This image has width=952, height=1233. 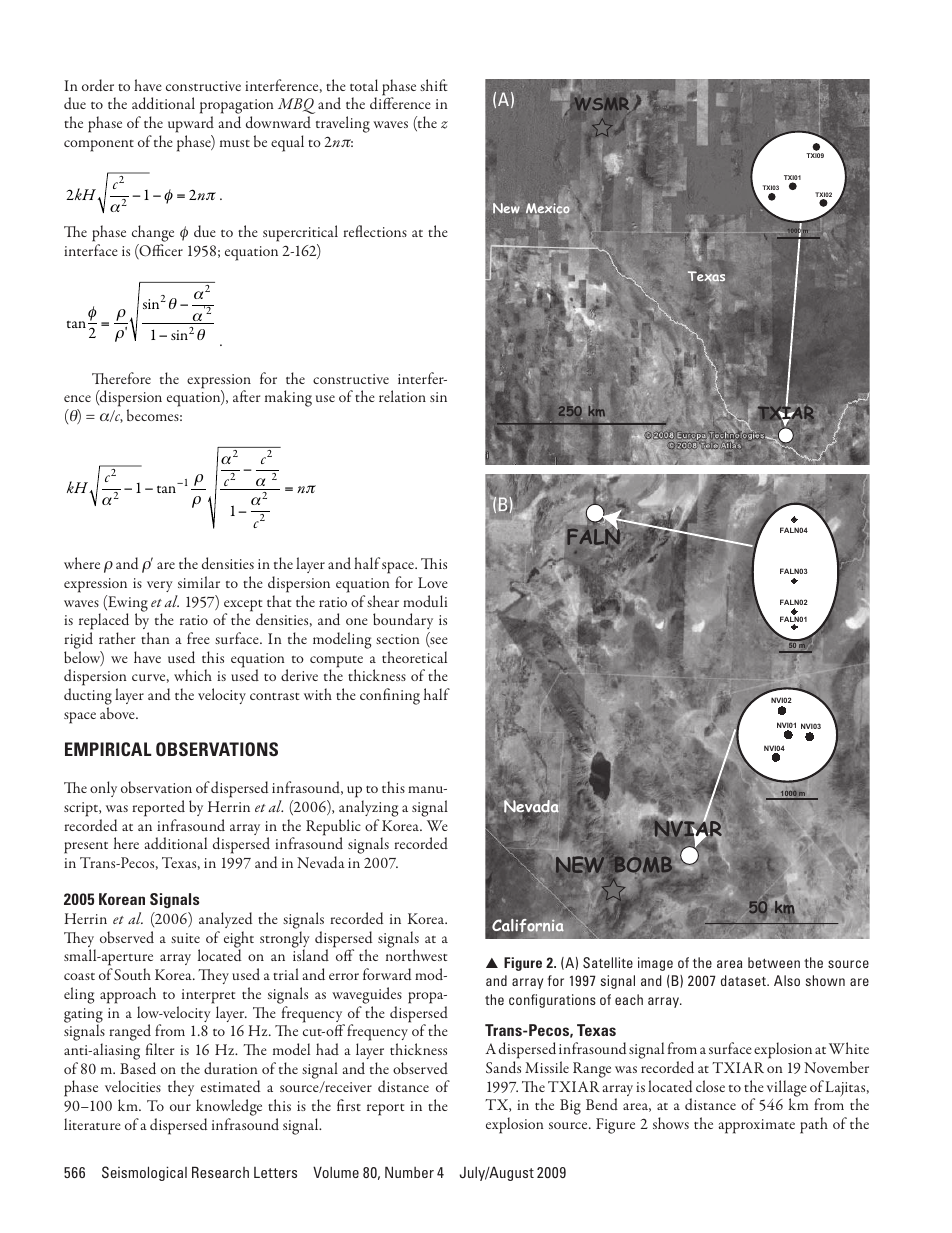 What do you see at coordinates (375, 231) in the image?
I see `reflections` at bounding box center [375, 231].
